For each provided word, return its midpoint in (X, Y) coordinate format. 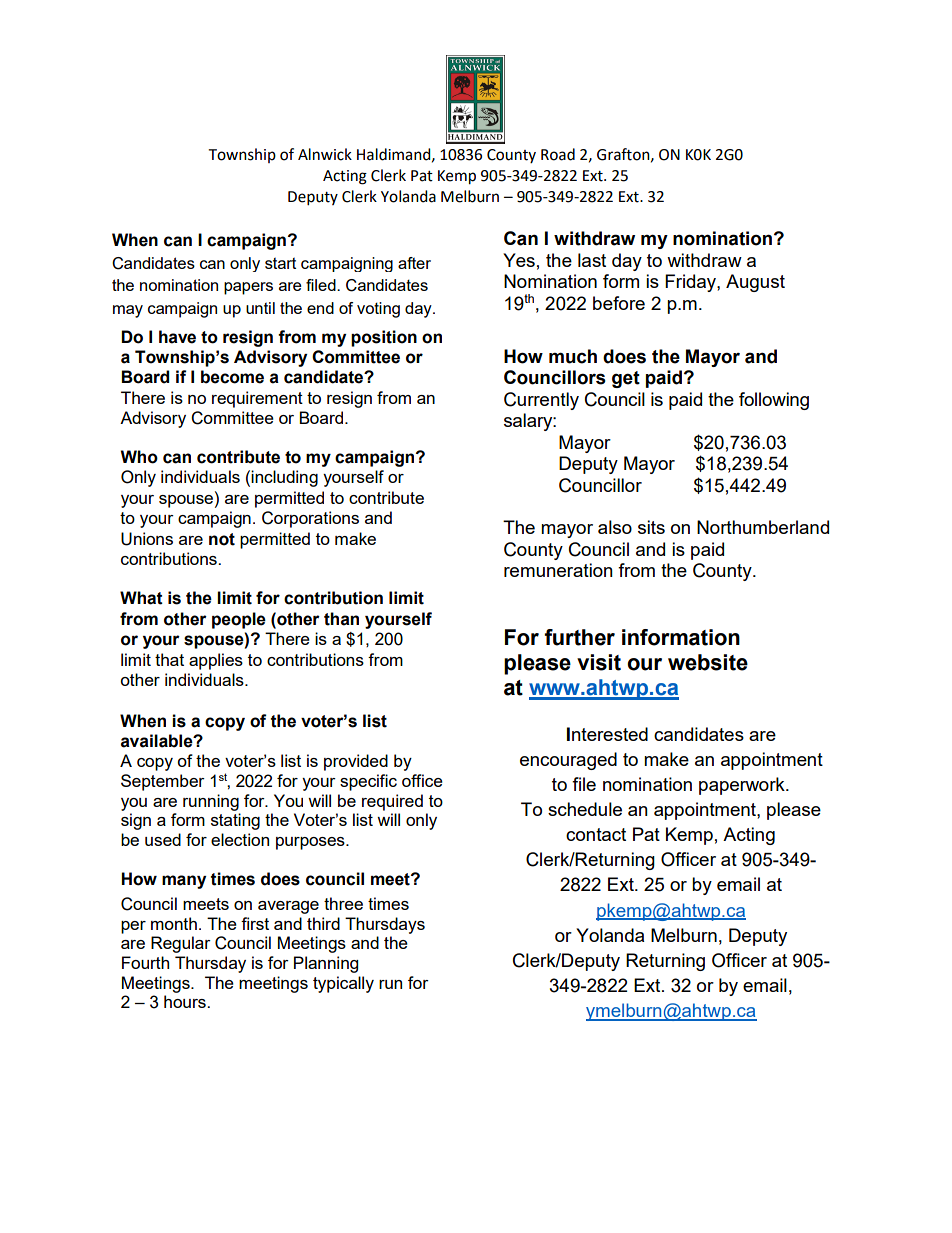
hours (186, 1001)
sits (651, 527)
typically (343, 984)
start (280, 263)
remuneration (558, 570)
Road (558, 154)
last (592, 260)
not (222, 539)
